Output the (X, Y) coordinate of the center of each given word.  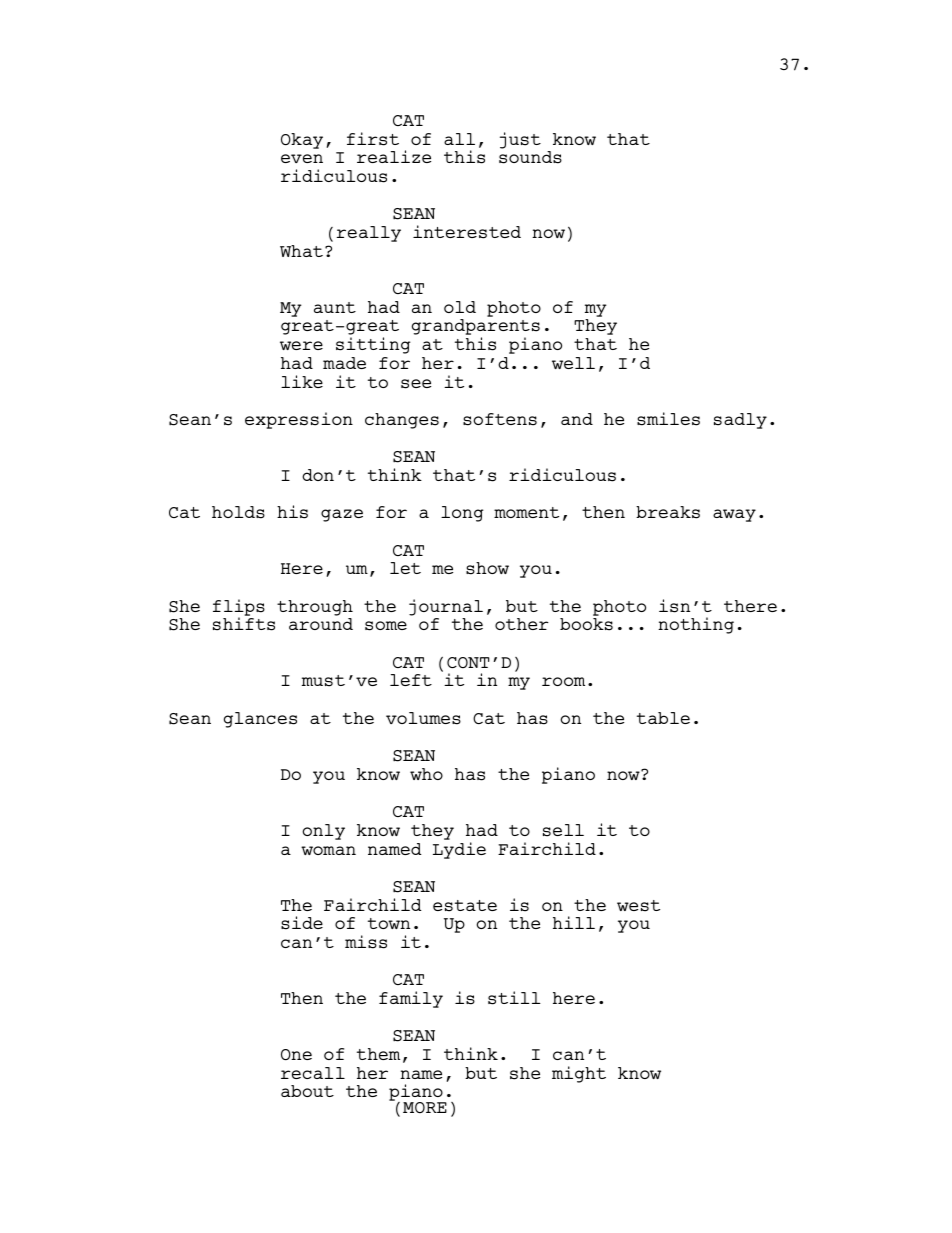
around (321, 624)
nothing (696, 625)
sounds (530, 157)
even (302, 158)
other (522, 624)
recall (313, 1073)
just (520, 140)
